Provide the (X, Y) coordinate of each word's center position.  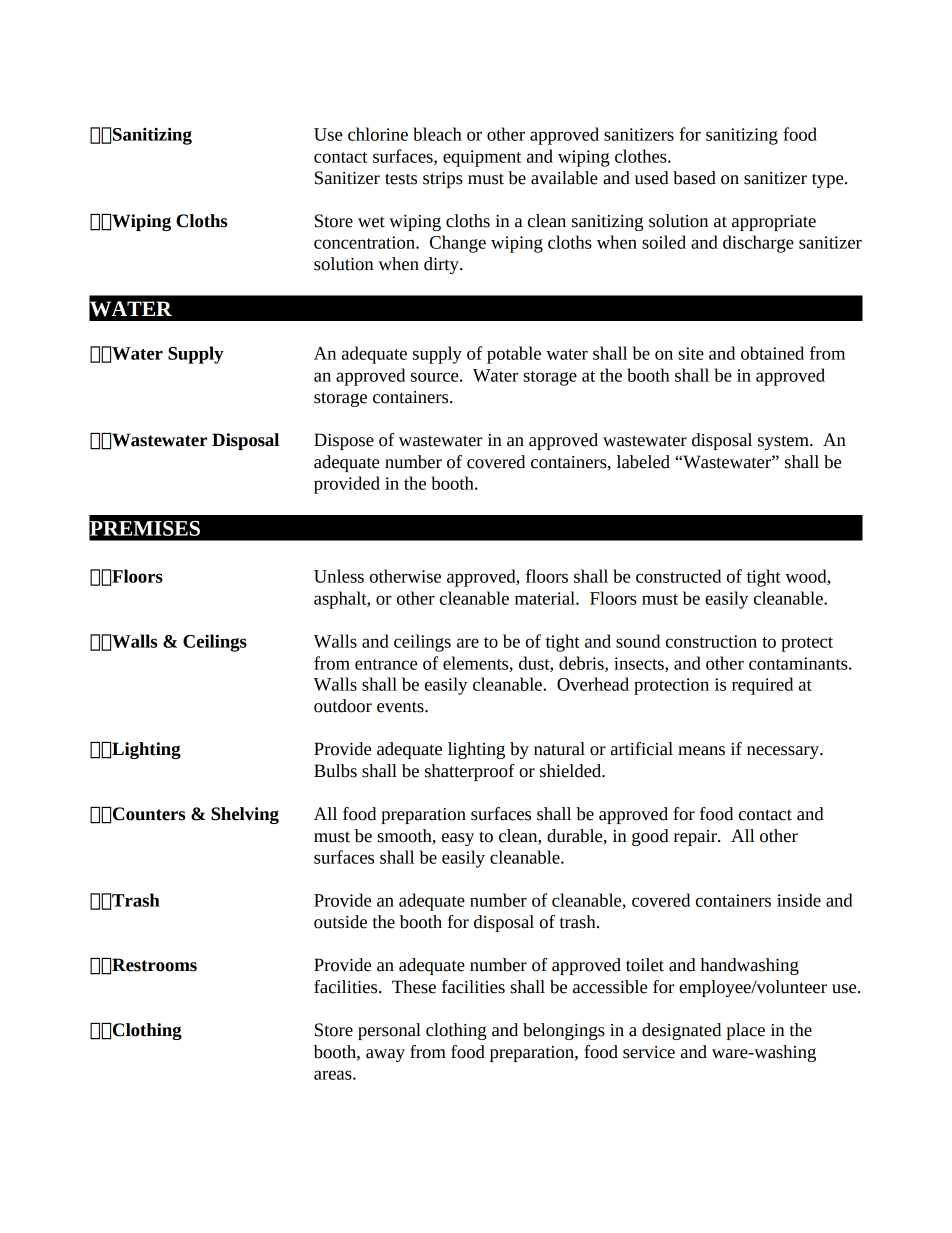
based (694, 178)
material (546, 598)
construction (711, 641)
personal (389, 1031)
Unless (339, 576)
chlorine (378, 134)
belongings (564, 1031)
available (564, 178)
